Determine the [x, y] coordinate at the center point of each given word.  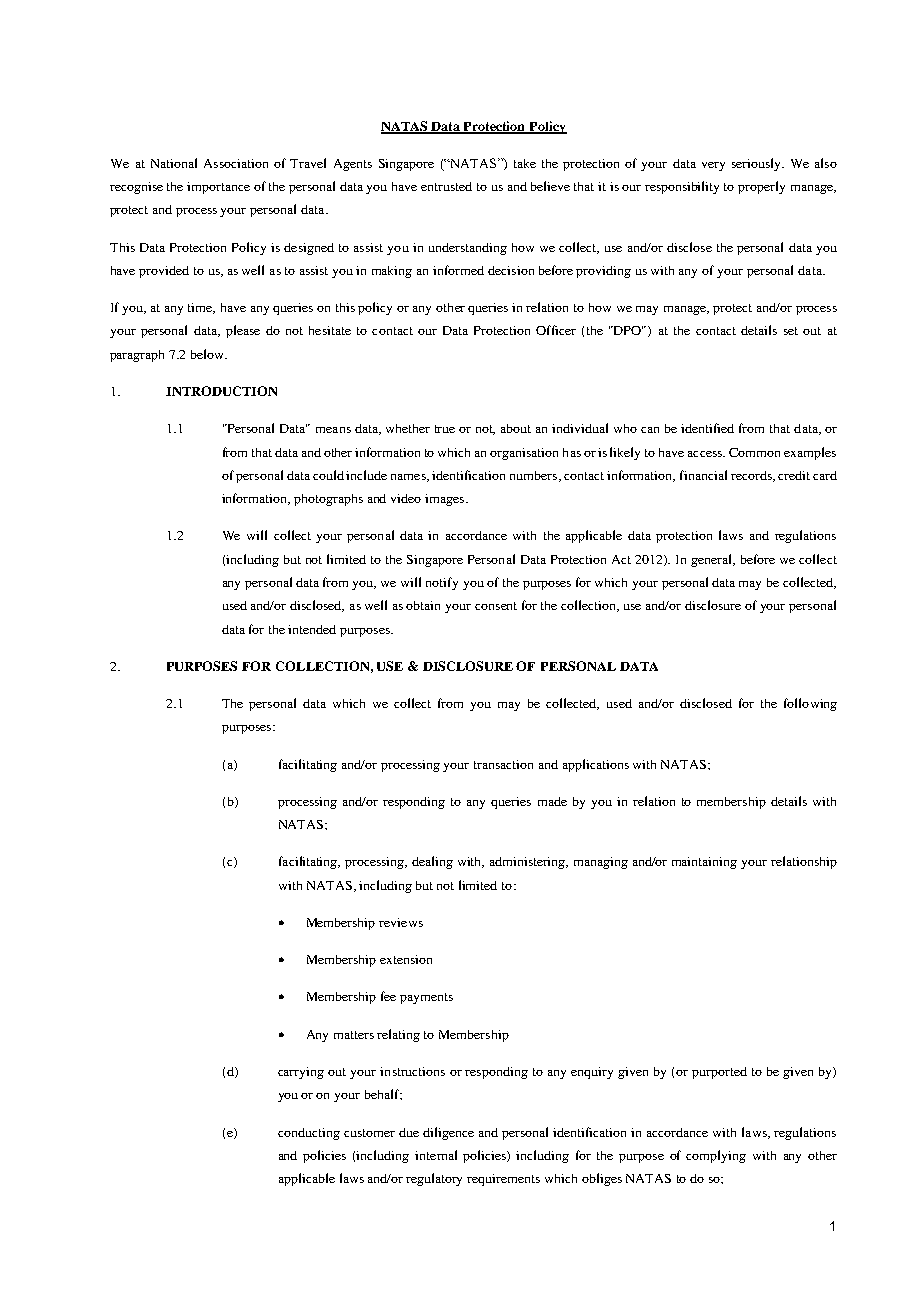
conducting [309, 1134]
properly [761, 187]
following [810, 704]
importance [218, 188]
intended [312, 629]
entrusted [446, 186]
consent [496, 606]
